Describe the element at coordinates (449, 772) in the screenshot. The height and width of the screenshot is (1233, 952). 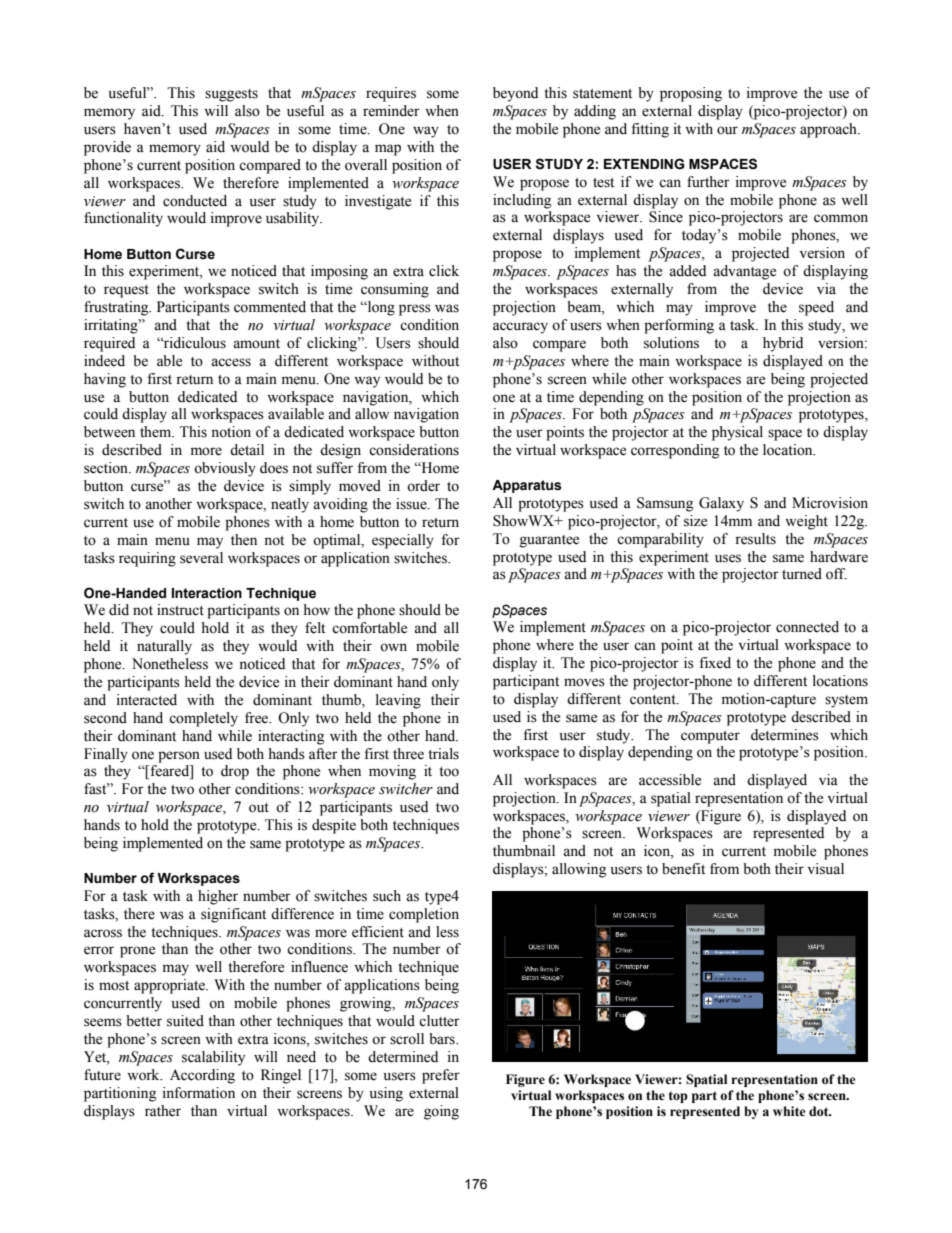
I see `too` at that location.
